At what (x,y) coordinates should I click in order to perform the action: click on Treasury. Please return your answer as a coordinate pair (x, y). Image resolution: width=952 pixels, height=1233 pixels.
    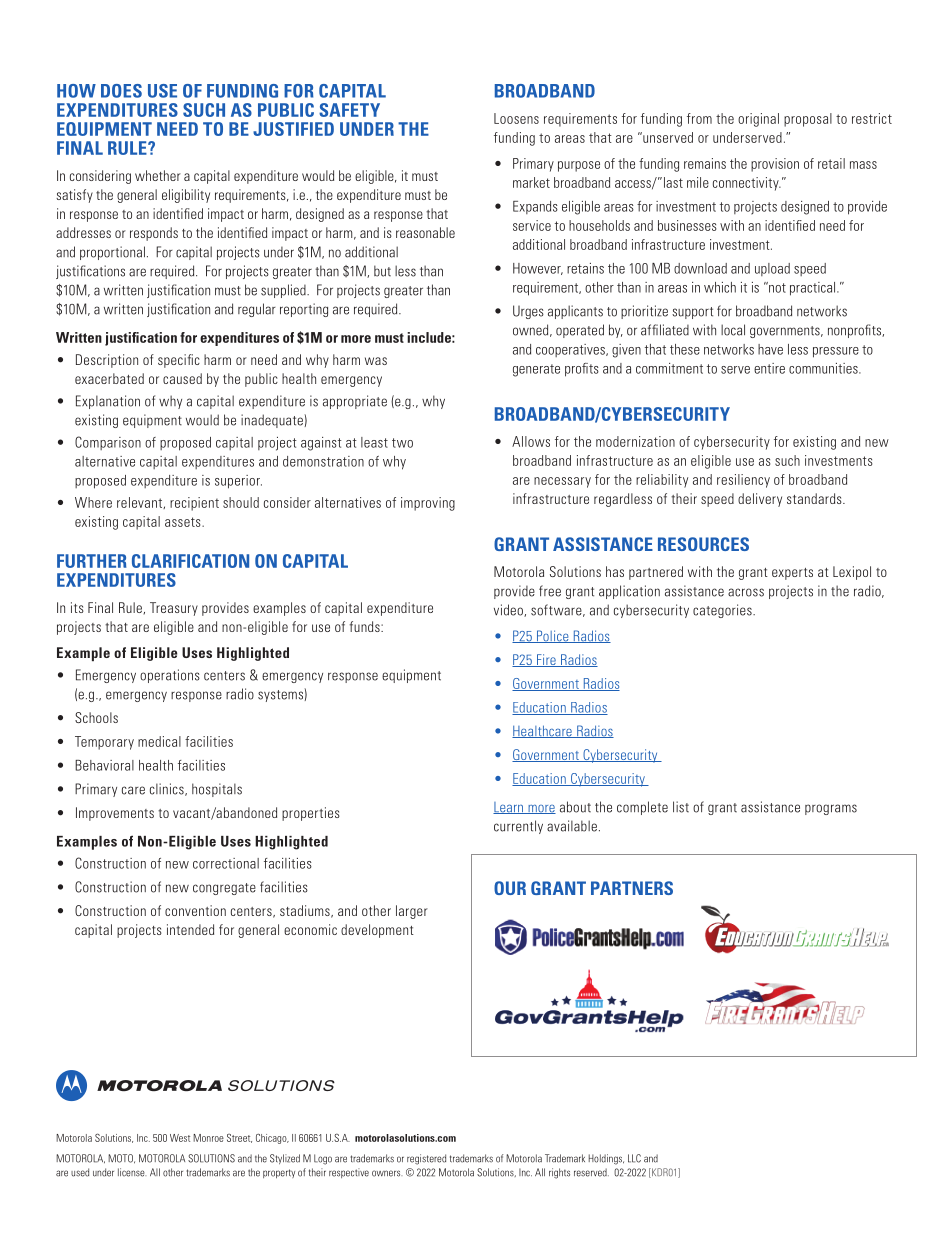
    Looking at the image, I should click on (174, 609).
